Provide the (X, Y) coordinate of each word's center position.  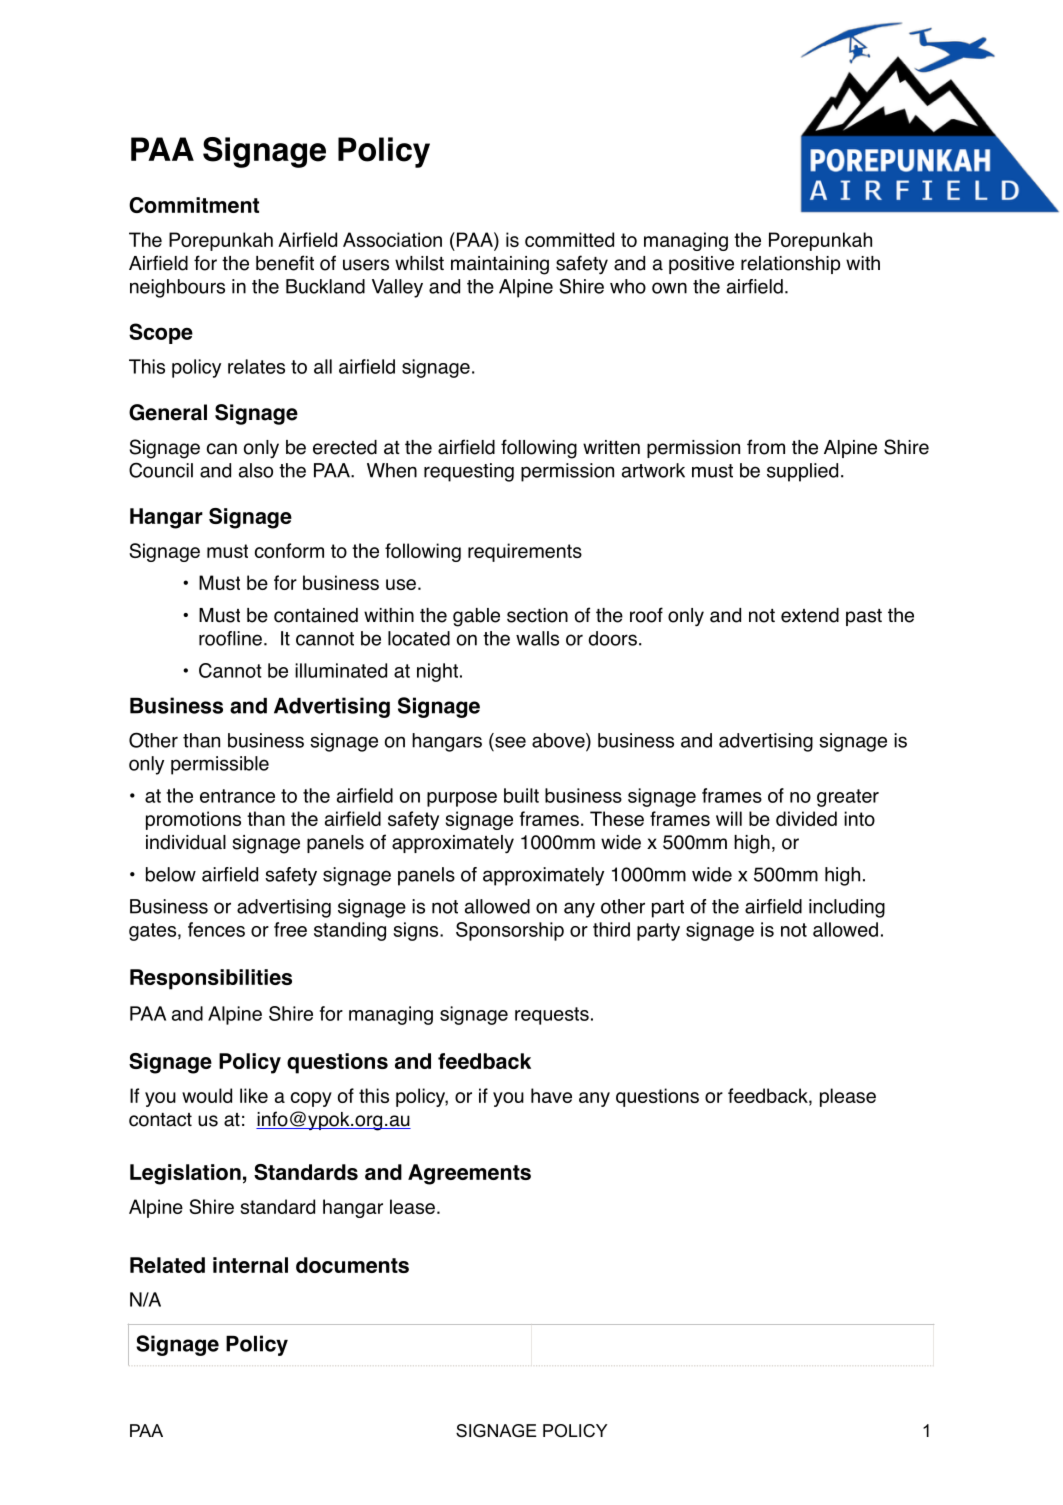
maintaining (500, 265)
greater (848, 798)
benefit (285, 263)
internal (250, 1265)
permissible (220, 765)
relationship (790, 265)
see (510, 742)
